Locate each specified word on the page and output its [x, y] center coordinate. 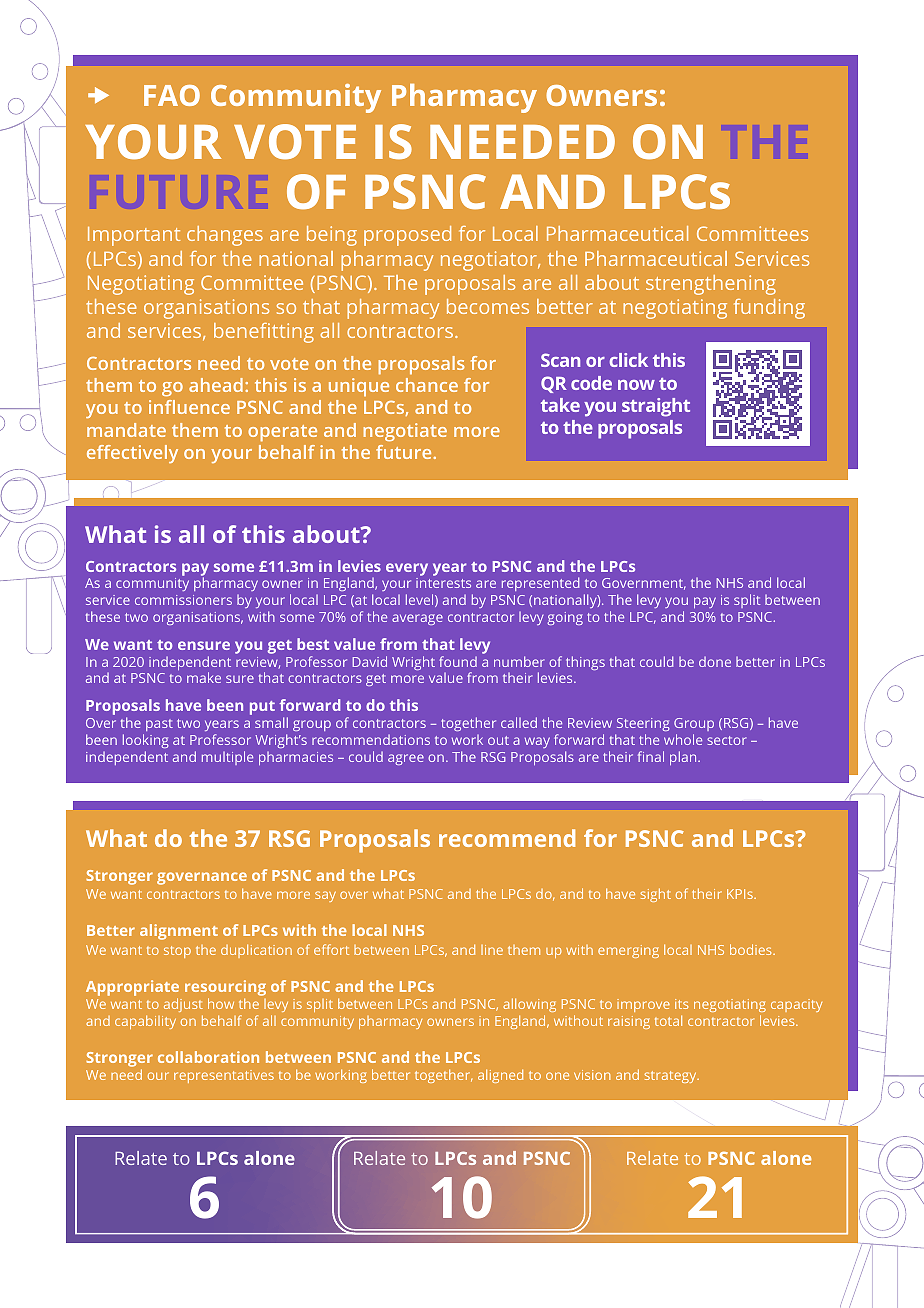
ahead [216, 385]
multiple [227, 758]
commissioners [183, 600]
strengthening [711, 285]
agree [406, 759]
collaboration [208, 1057]
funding [769, 309]
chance [427, 385]
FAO [172, 95]
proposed [407, 236]
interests [443, 583]
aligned [500, 1076]
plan [684, 758]
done [715, 662]
